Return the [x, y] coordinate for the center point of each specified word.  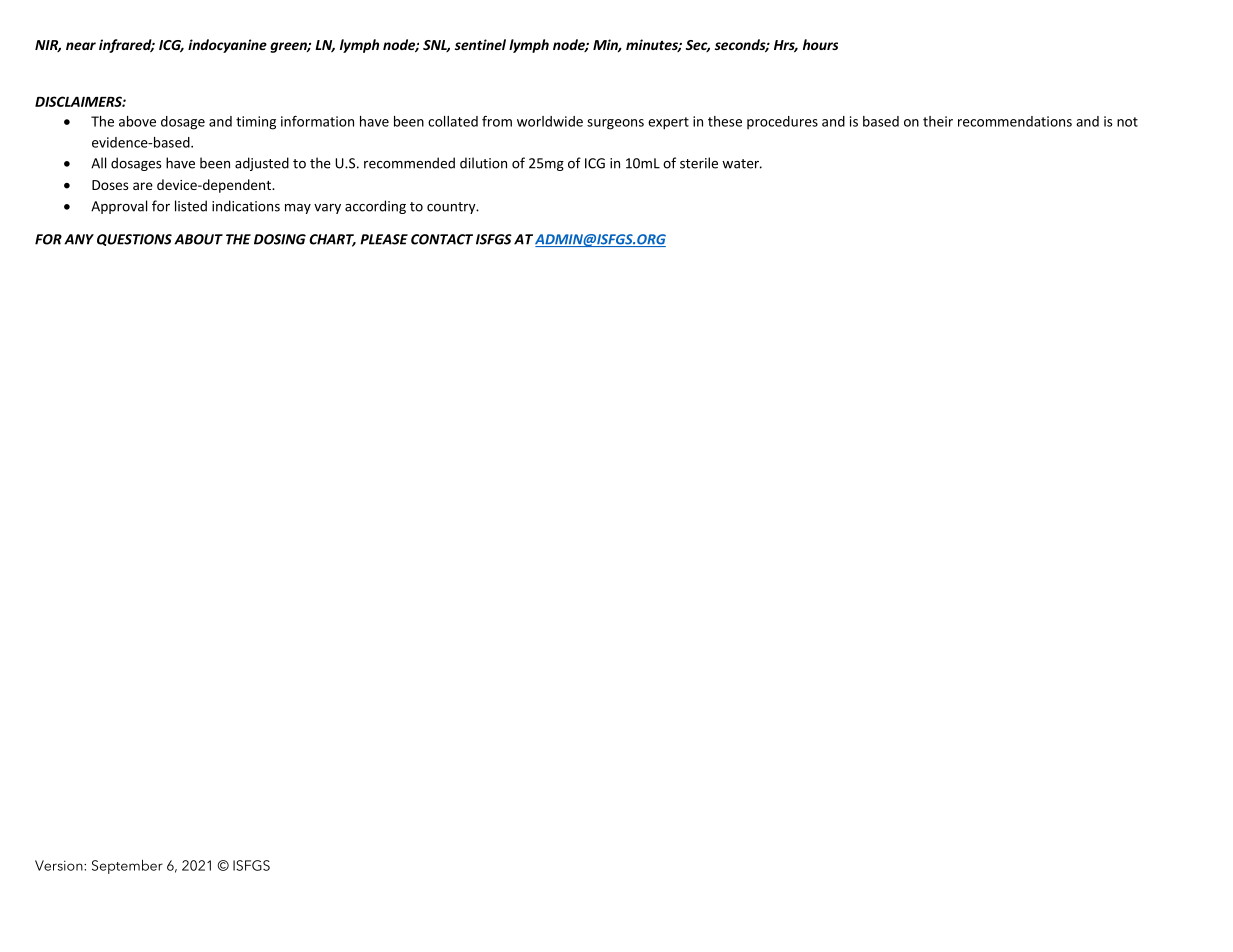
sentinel [480, 44]
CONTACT [442, 239]
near [81, 46]
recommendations [1015, 121]
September [127, 866]
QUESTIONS [134, 240]
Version [60, 865]
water [742, 164]
